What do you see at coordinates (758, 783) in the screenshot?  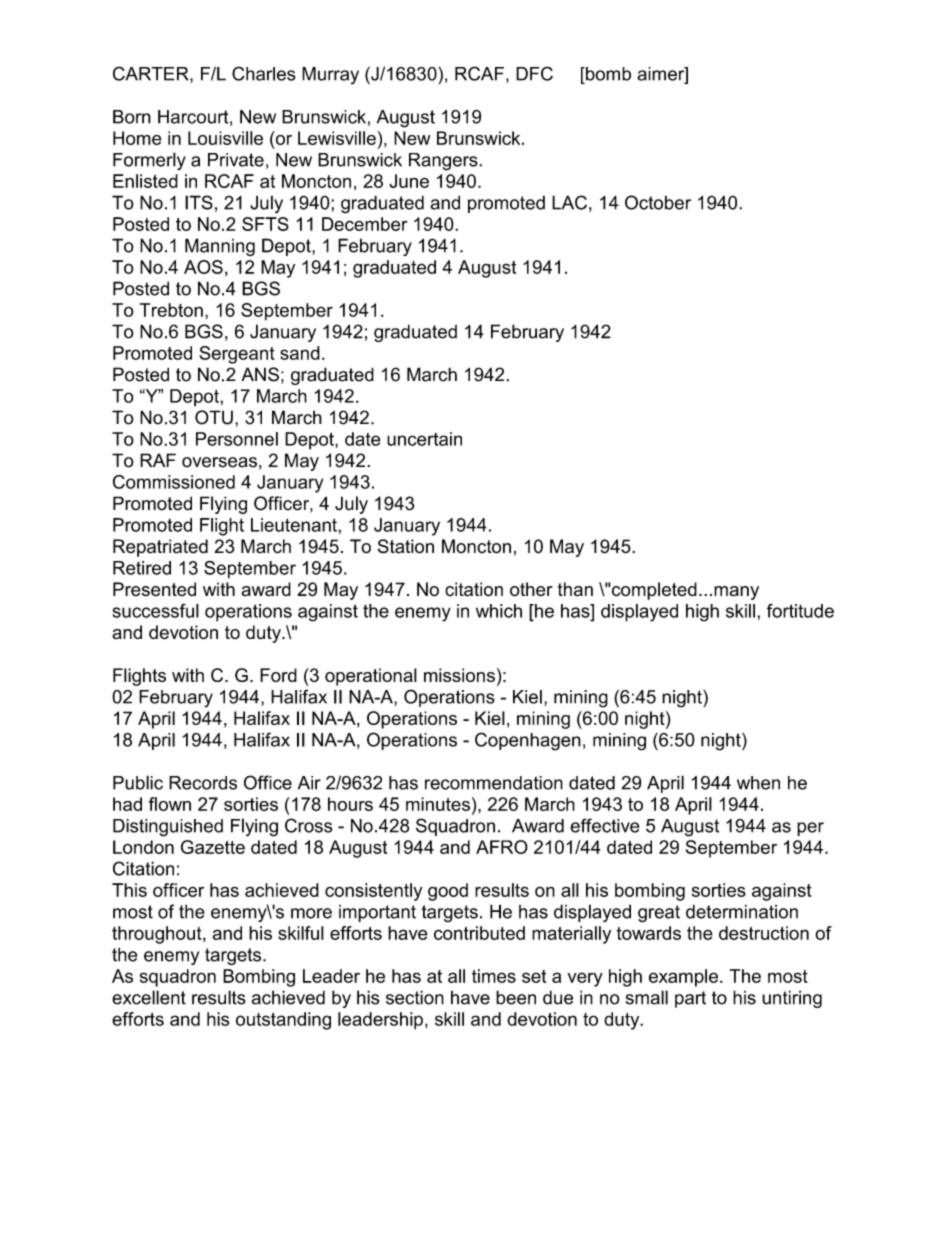 I see `when` at bounding box center [758, 783].
